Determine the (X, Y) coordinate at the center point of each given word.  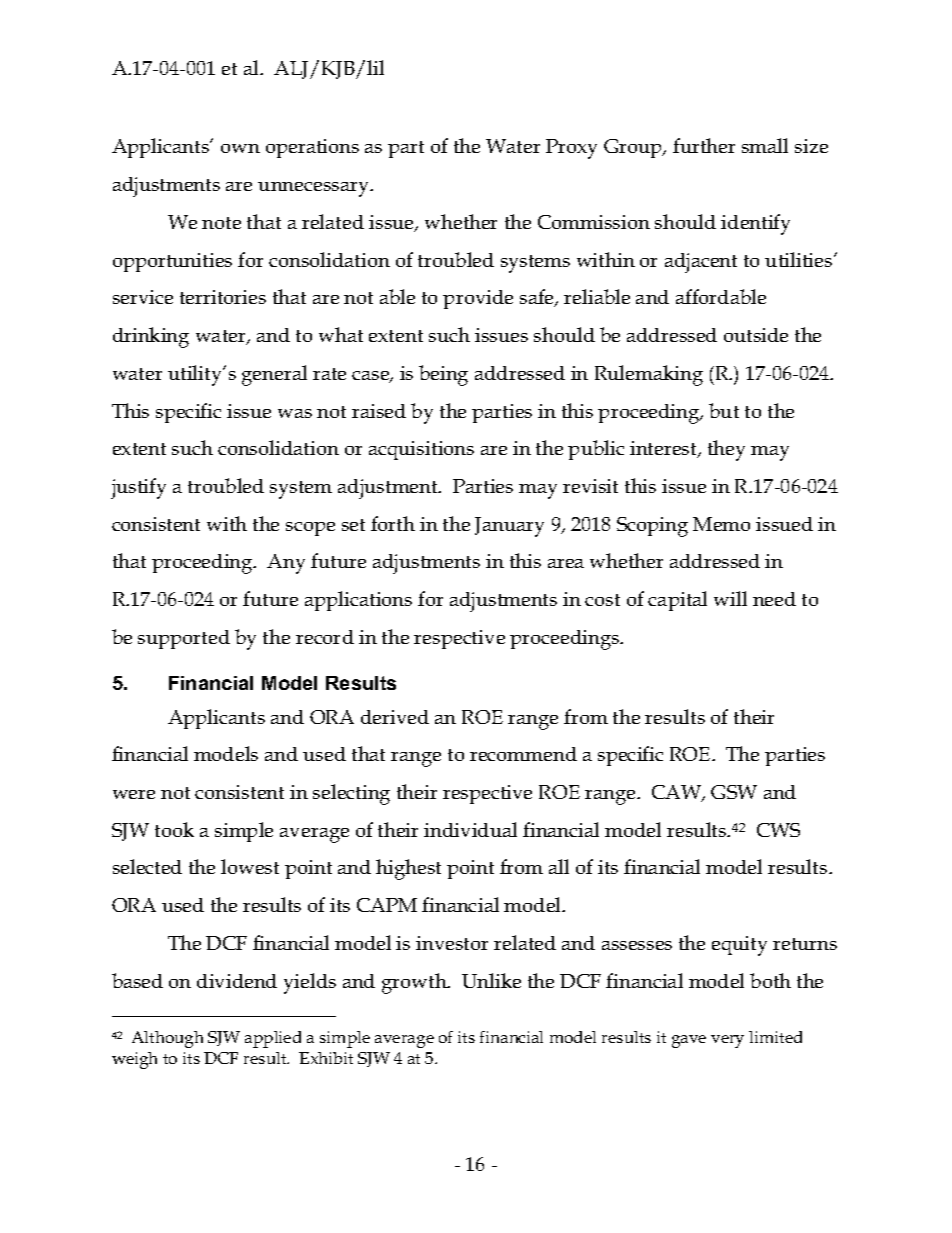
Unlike (491, 980)
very (727, 1041)
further (704, 145)
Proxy (571, 149)
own (240, 148)
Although (167, 1039)
